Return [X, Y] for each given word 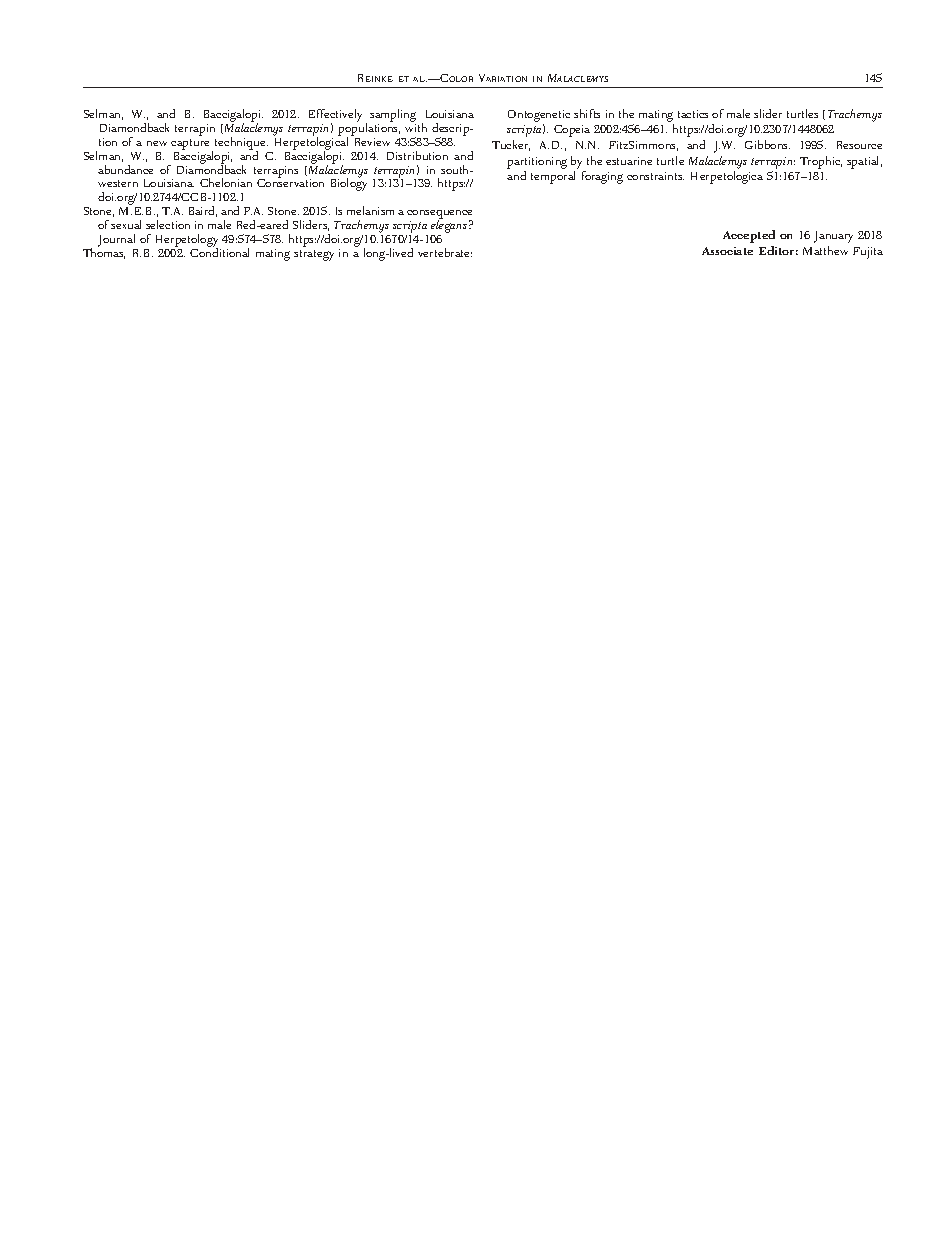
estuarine [629, 161]
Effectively [335, 116]
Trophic [821, 162]
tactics [693, 114]
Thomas [104, 252]
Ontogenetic [539, 116]
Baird [203, 211]
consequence [440, 216]
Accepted [749, 236]
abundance [125, 169]
